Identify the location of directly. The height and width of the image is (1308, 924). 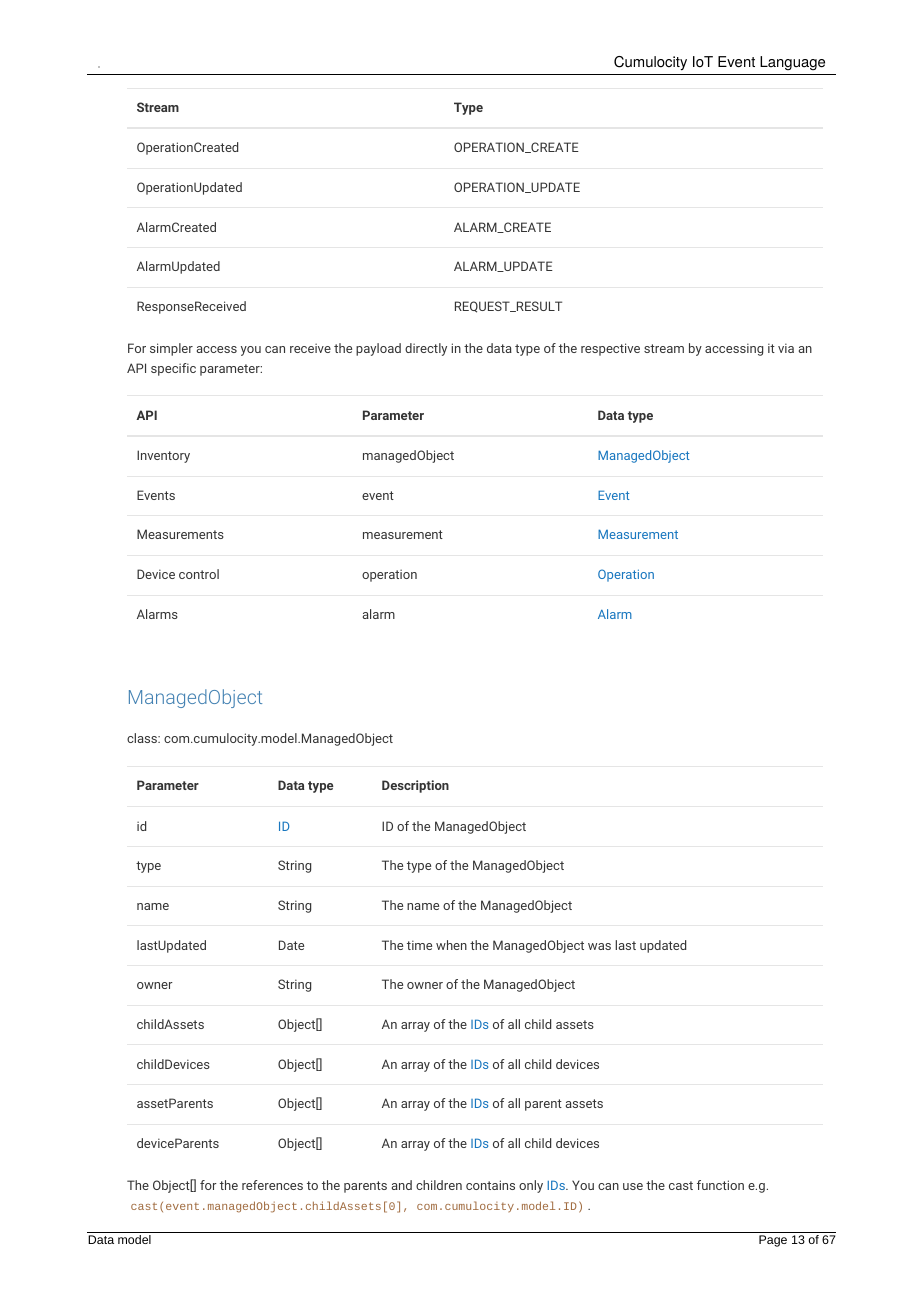
(426, 349).
